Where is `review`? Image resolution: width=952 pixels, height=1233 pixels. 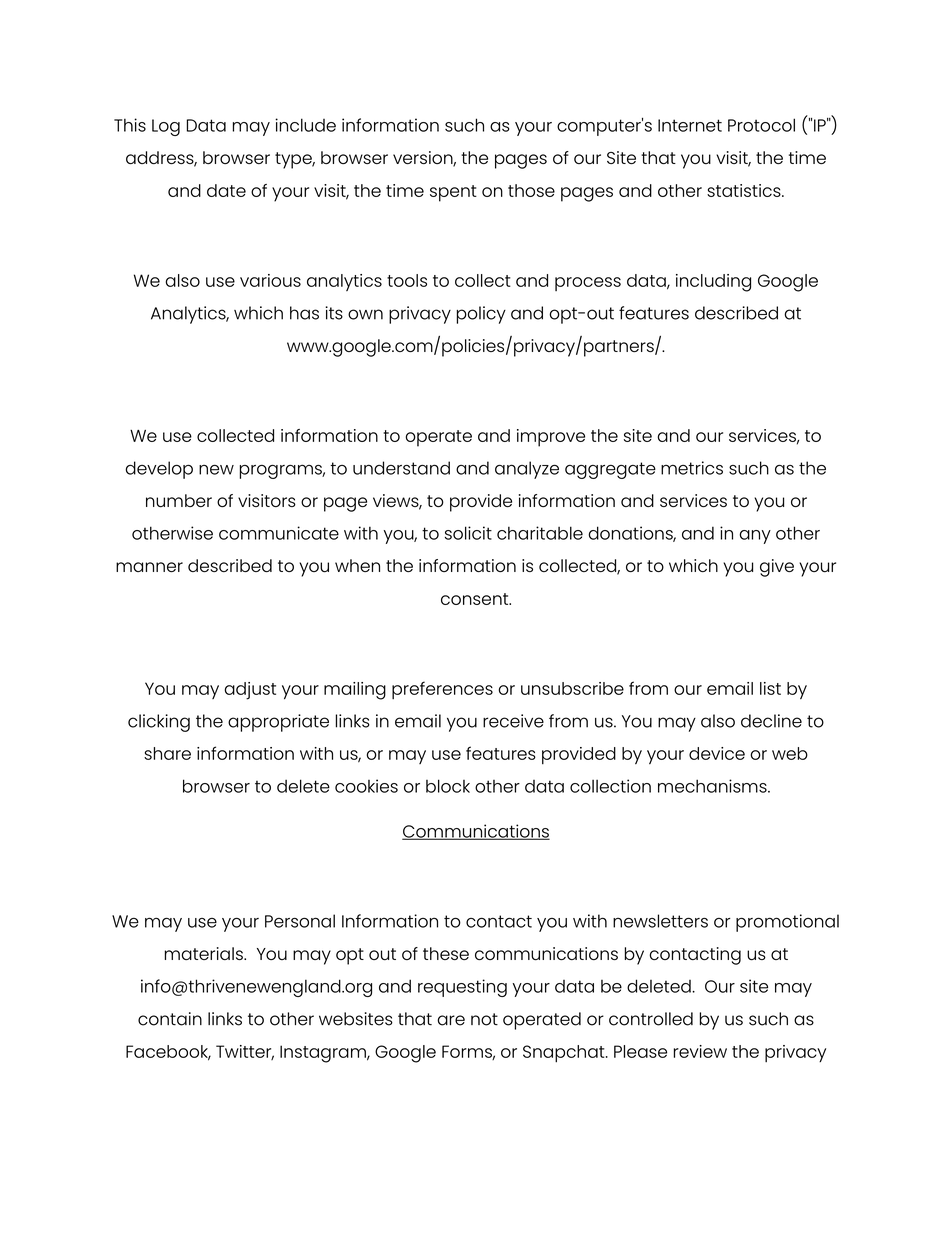
review is located at coordinates (700, 1051).
